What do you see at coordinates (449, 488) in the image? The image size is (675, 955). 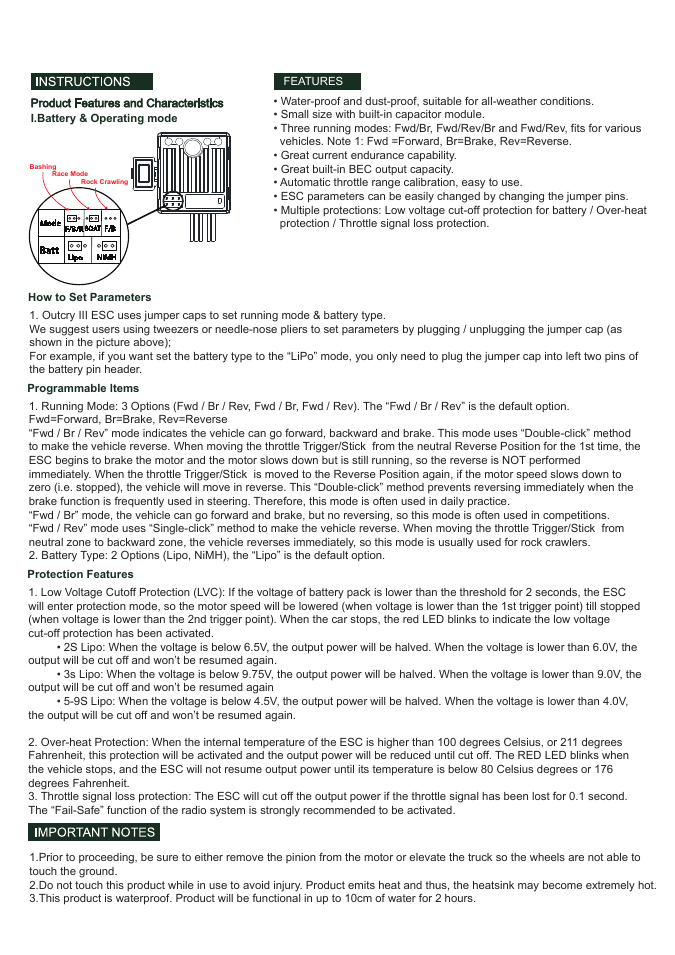 I see `prevents` at bounding box center [449, 488].
